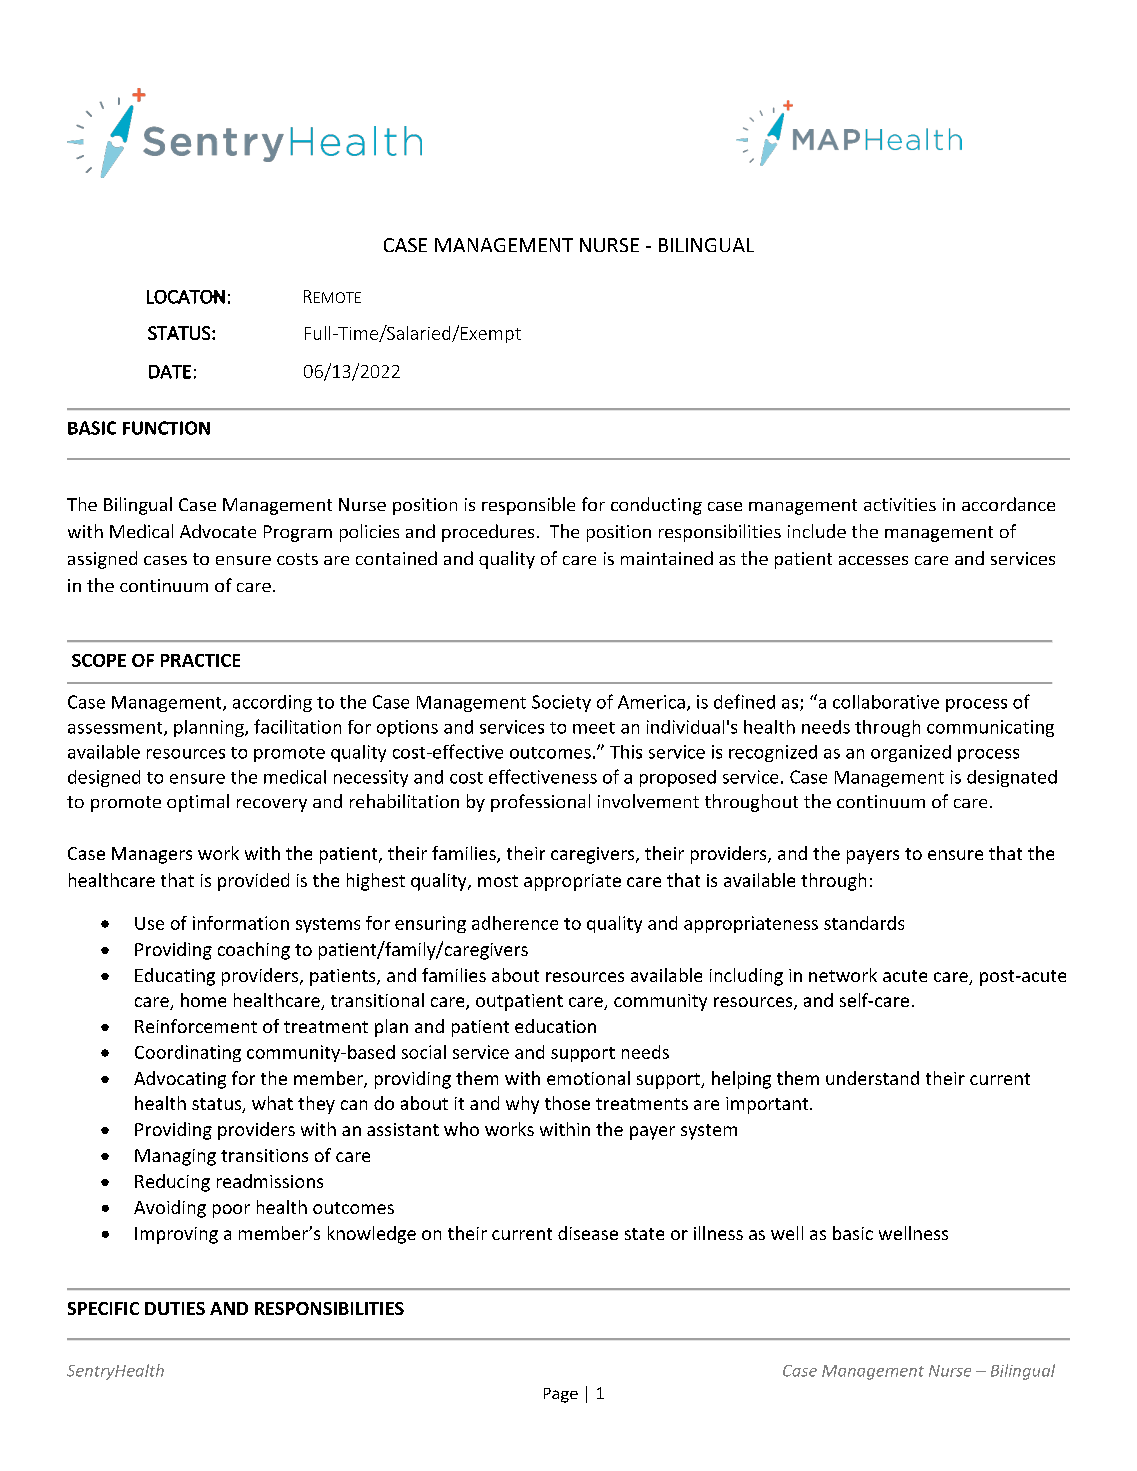 Image resolution: width=1137 pixels, height=1471 pixels. Describe the element at coordinates (900, 504) in the screenshot. I see `activities` at that location.
